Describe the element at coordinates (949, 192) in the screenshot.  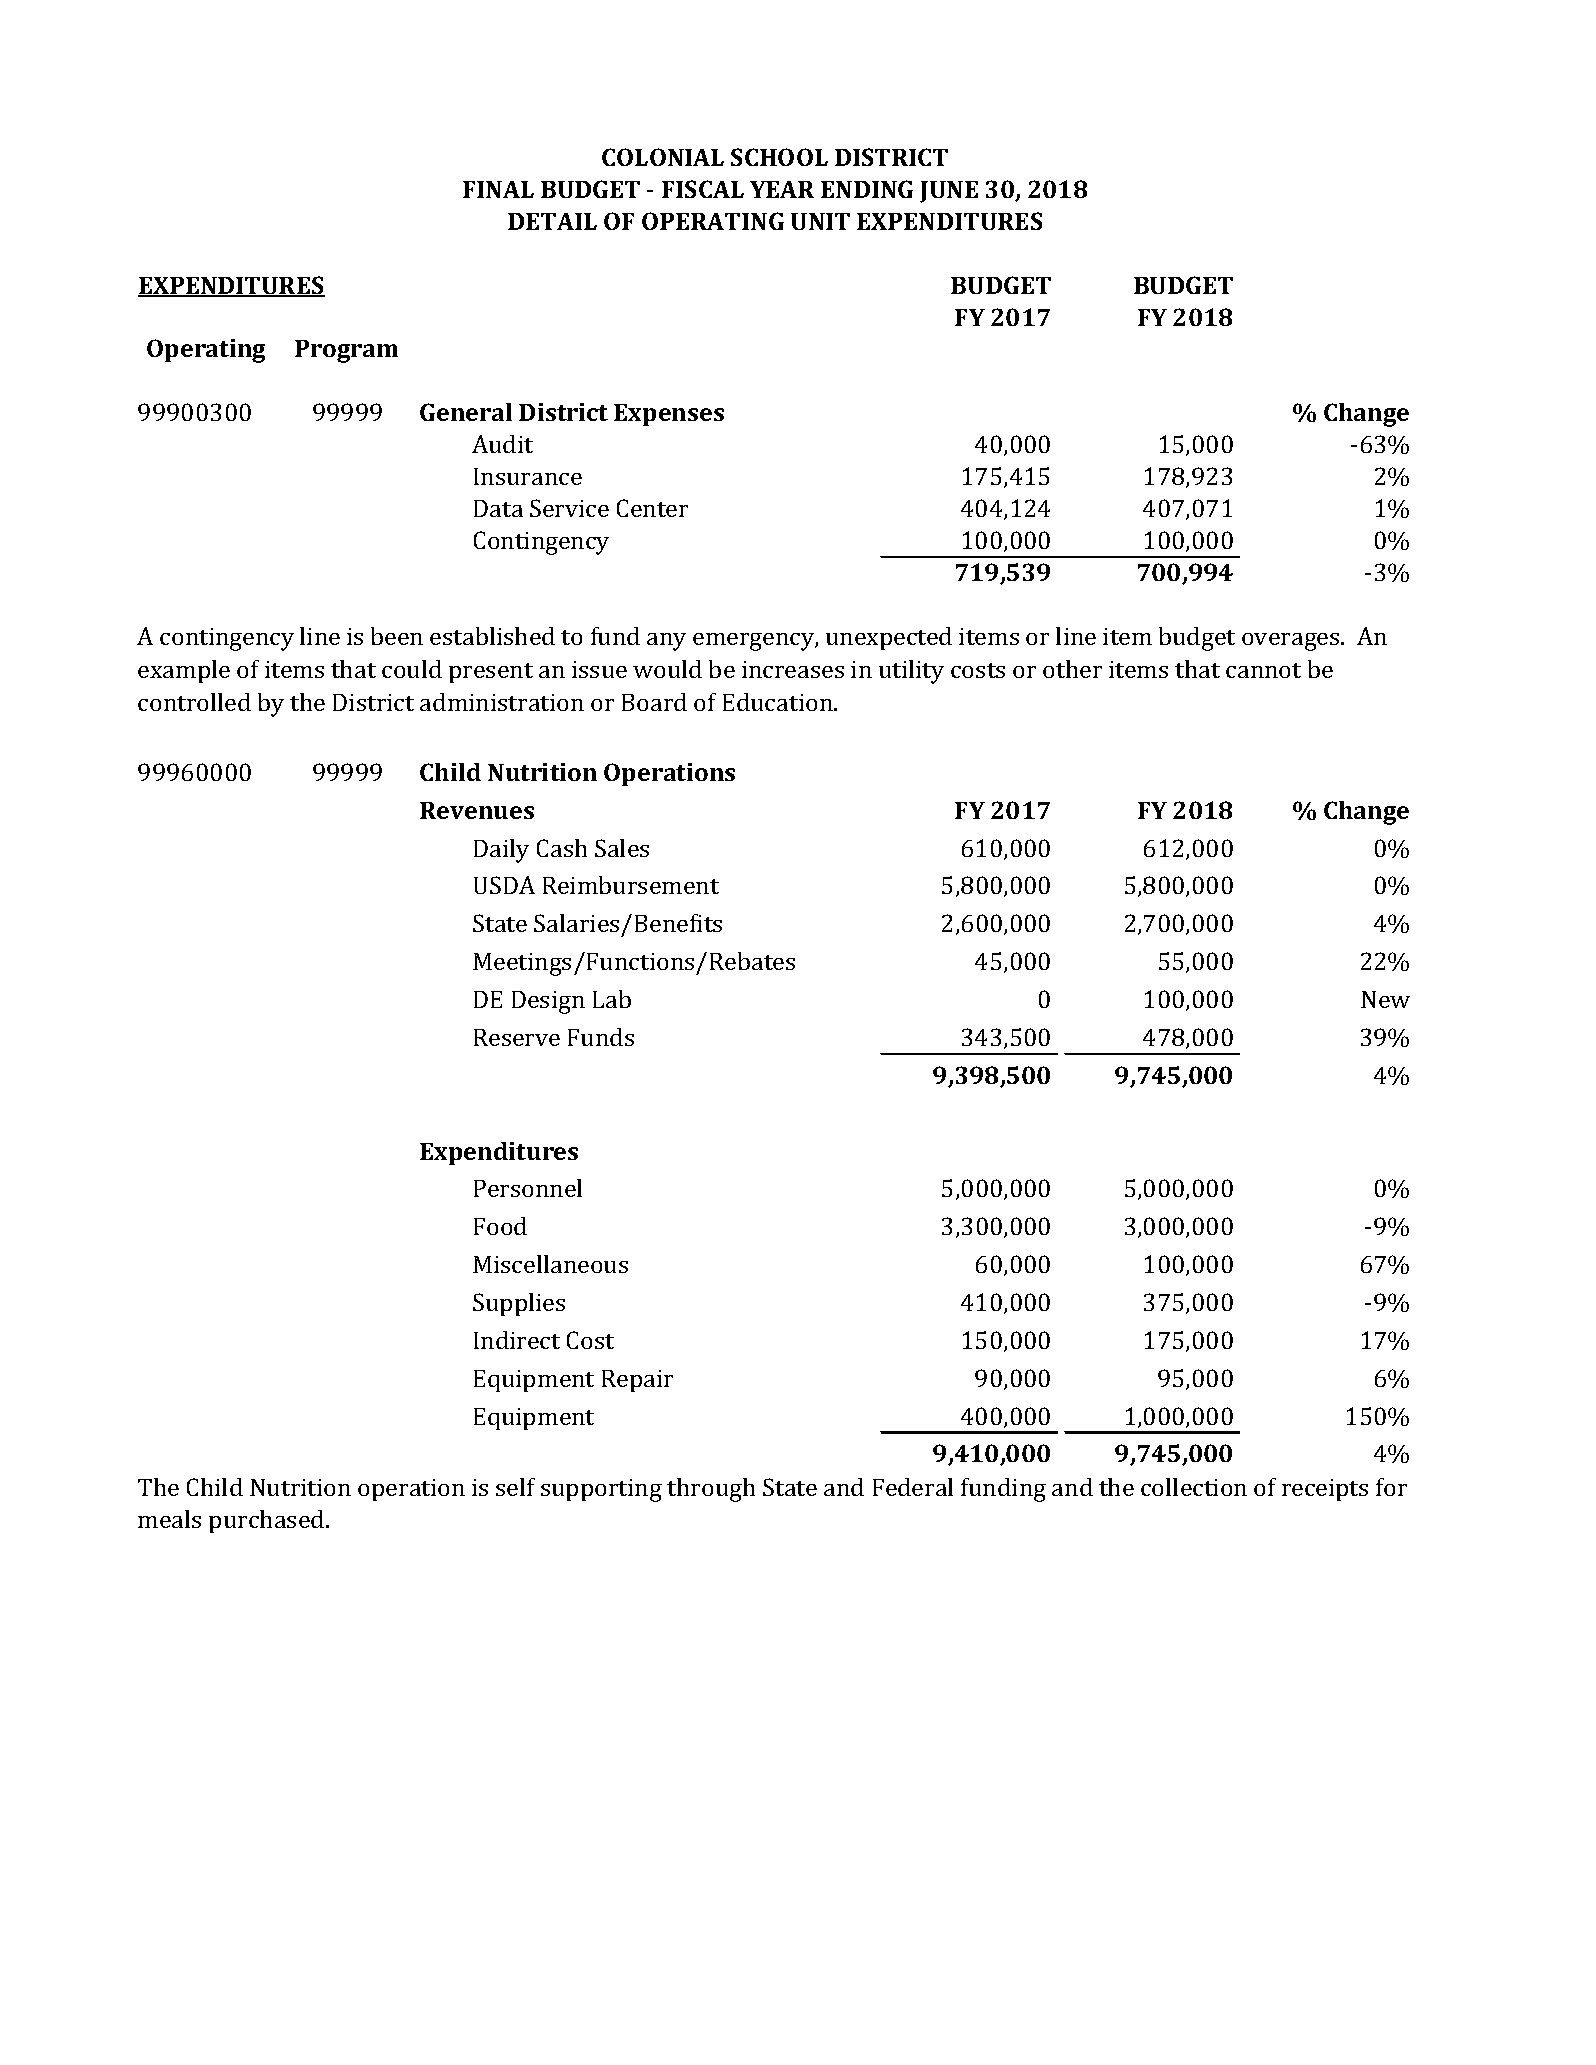
I see `JUNE` at that location.
